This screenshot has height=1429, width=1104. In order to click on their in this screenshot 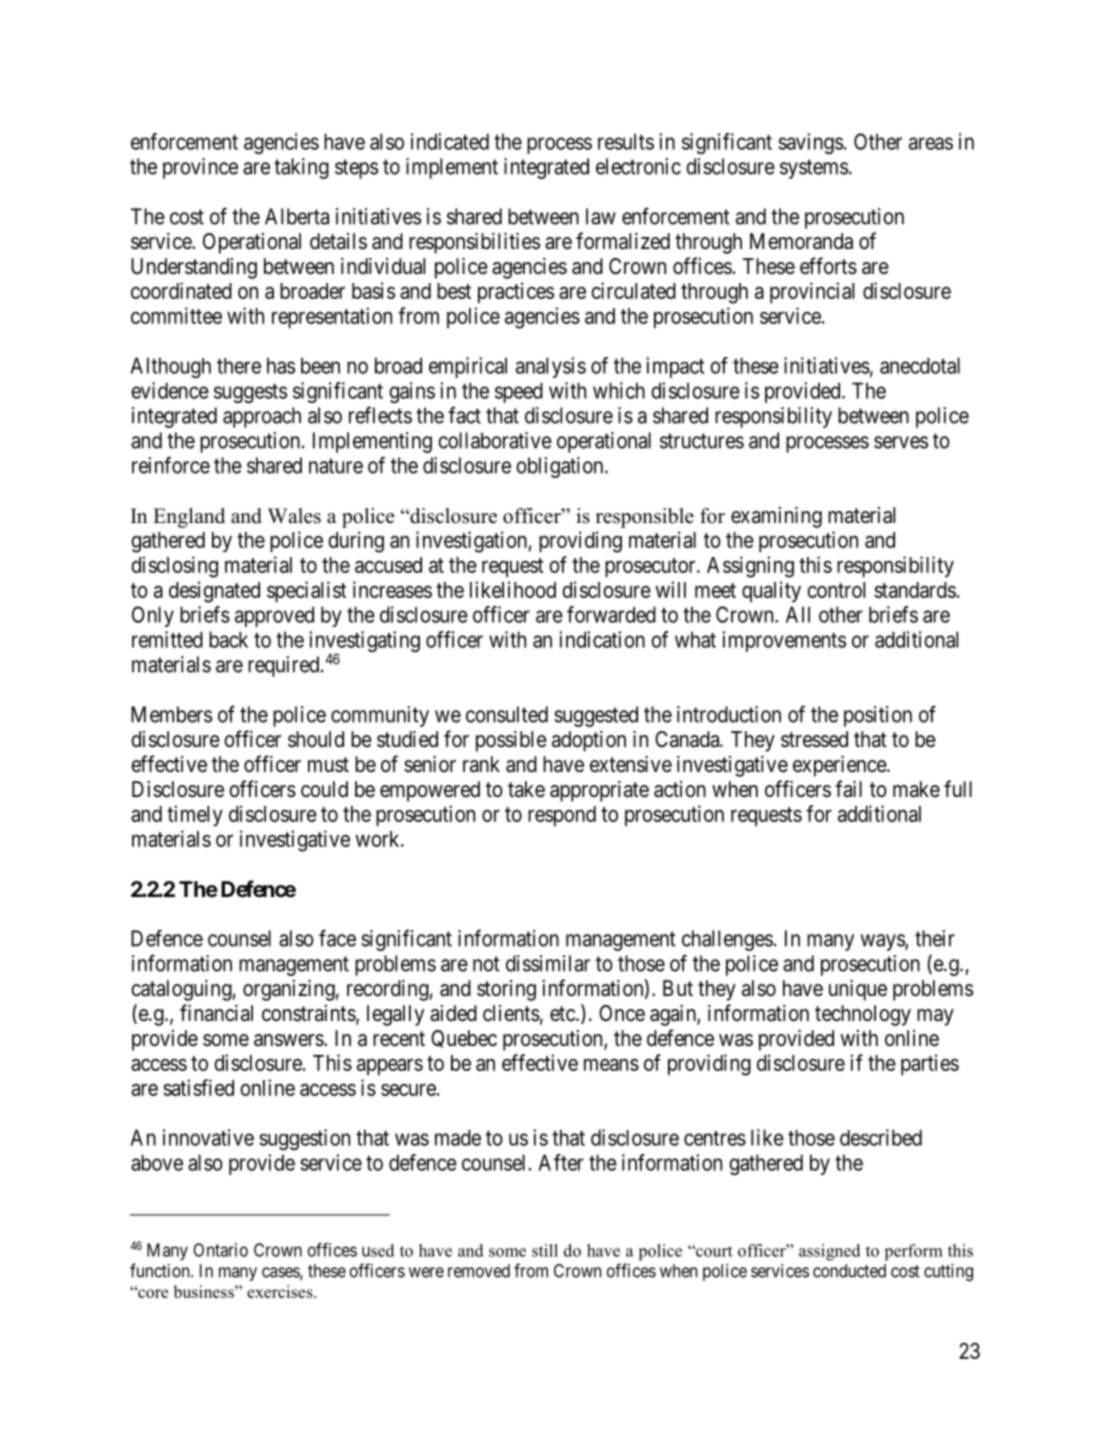, I will do `click(935, 938)`.
